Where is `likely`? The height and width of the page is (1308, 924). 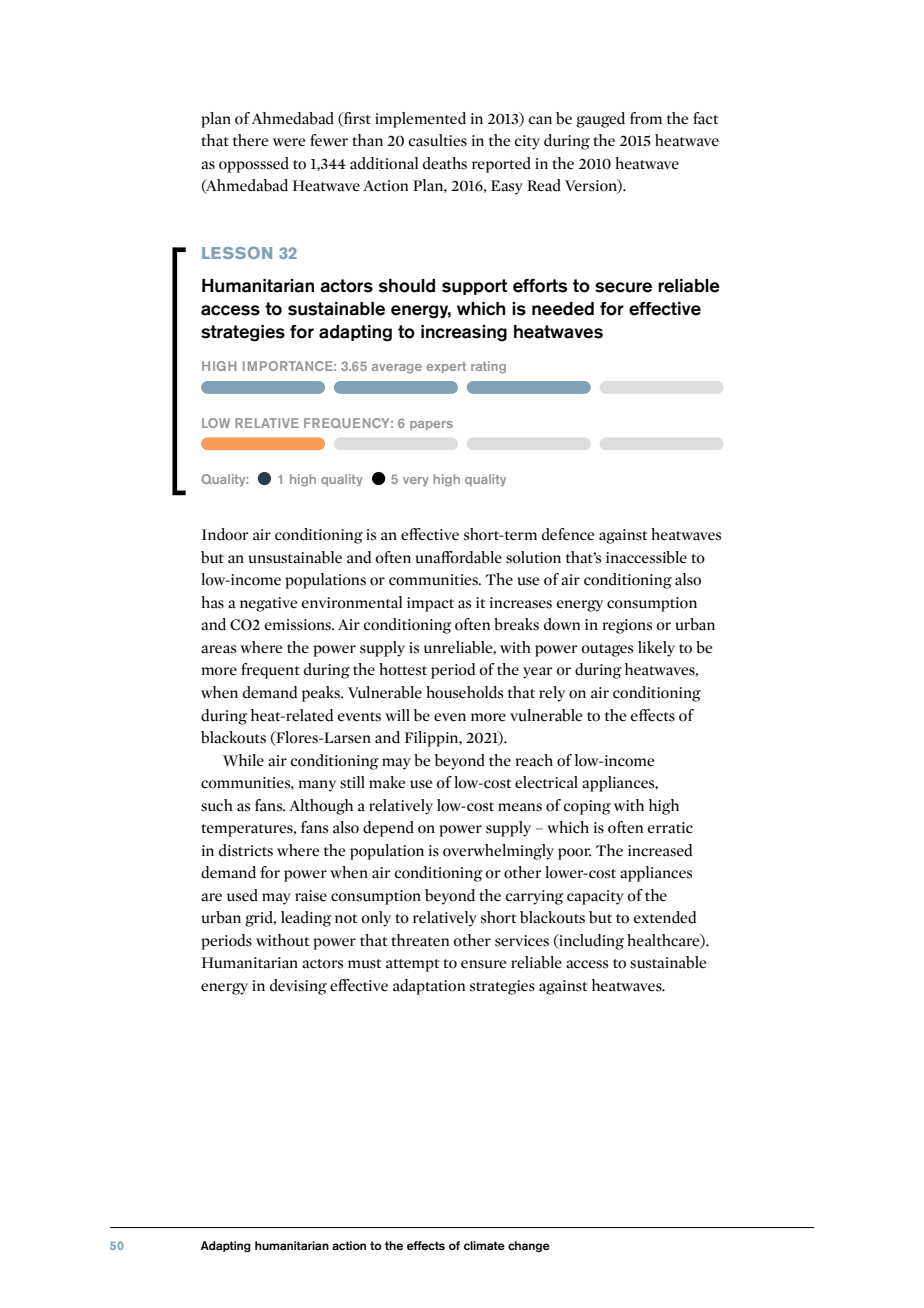 likely is located at coordinates (656, 649).
